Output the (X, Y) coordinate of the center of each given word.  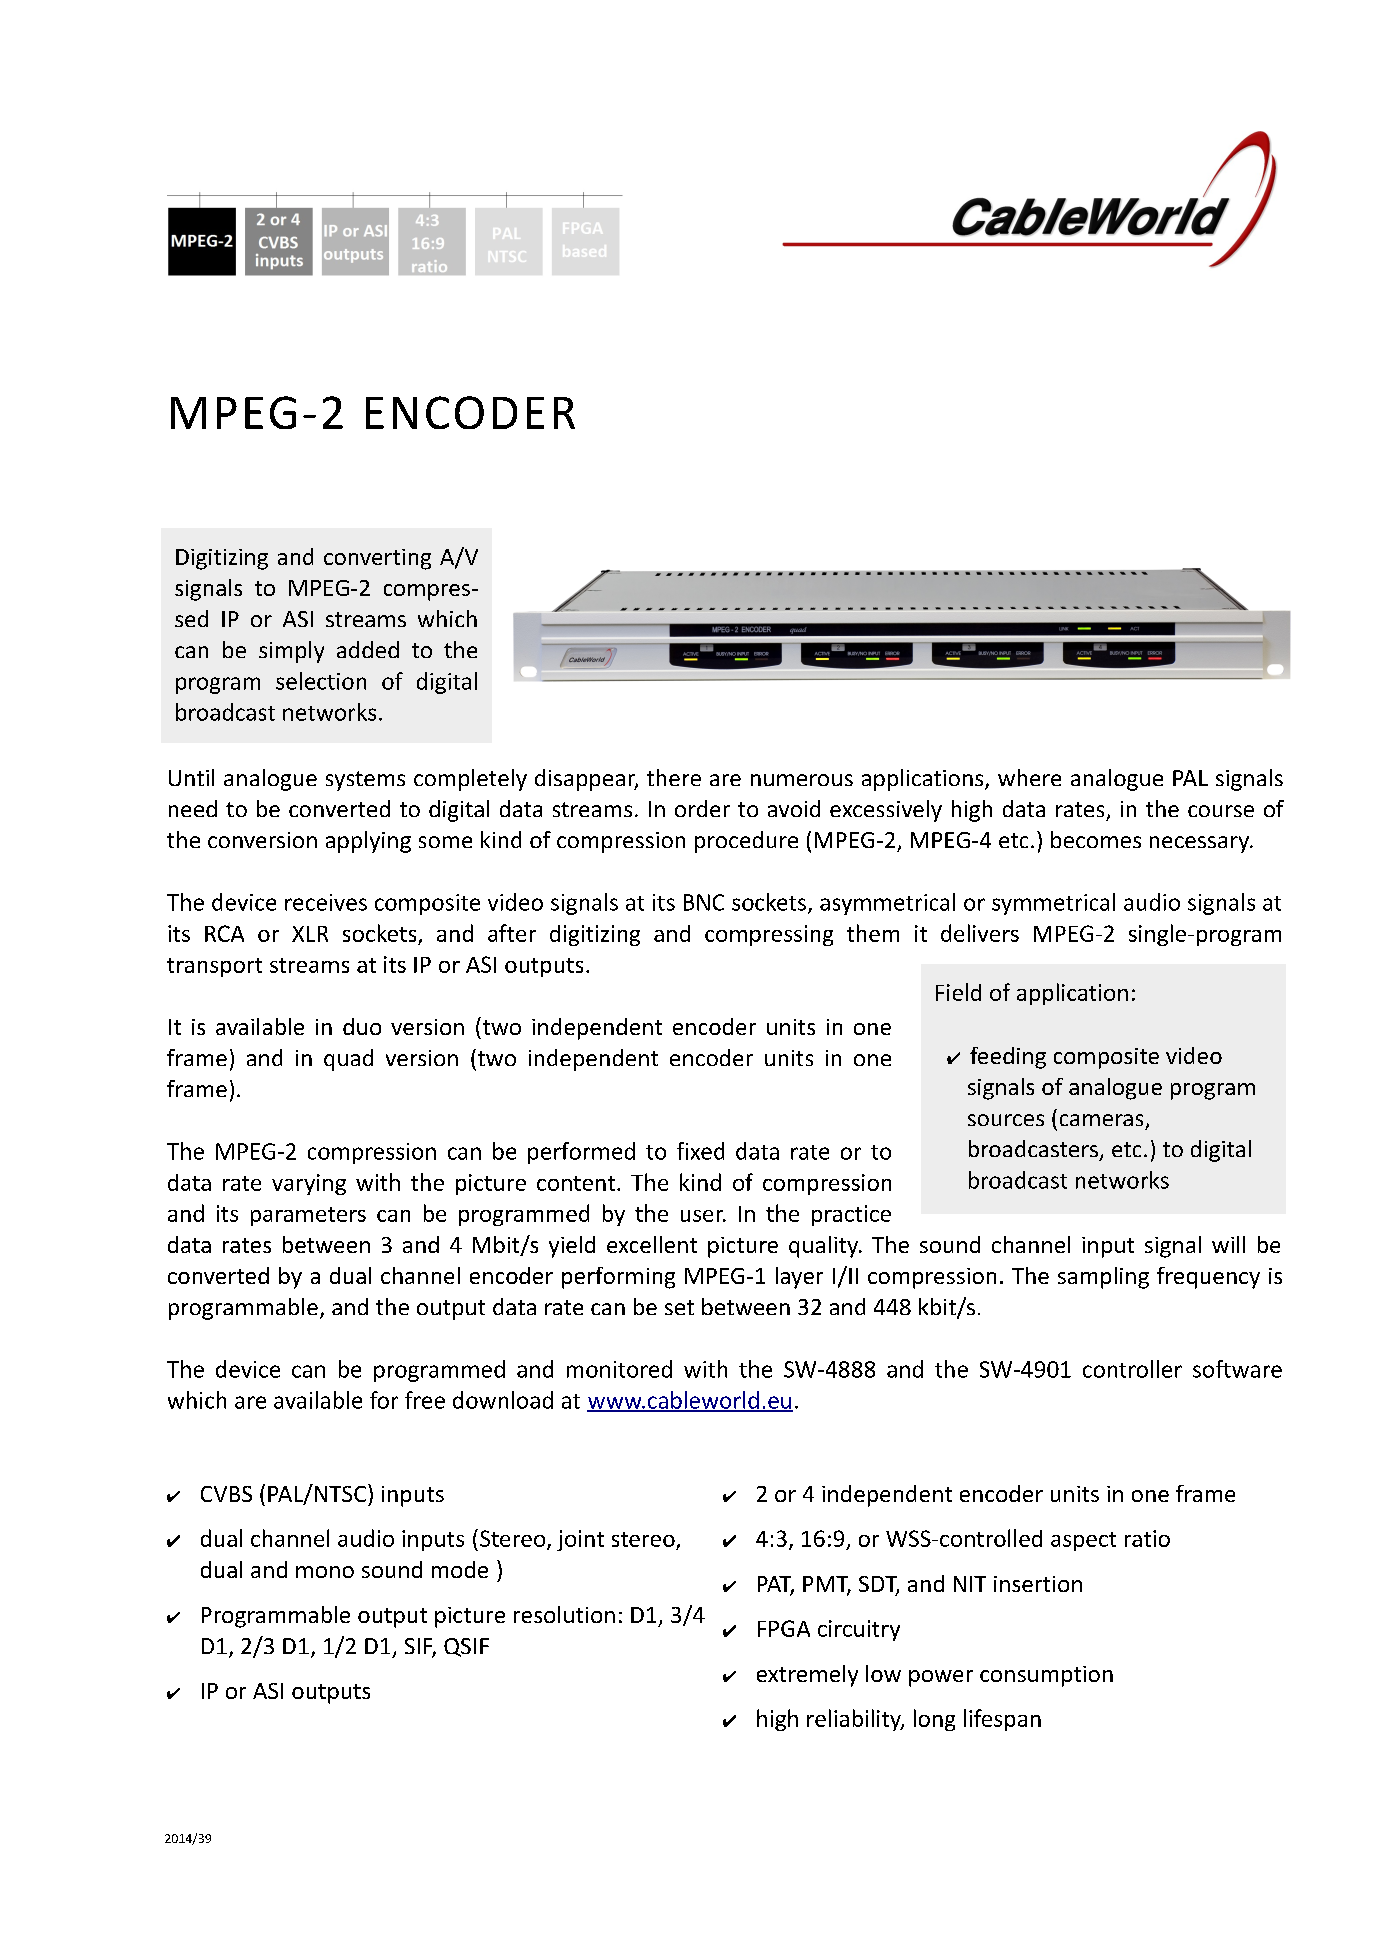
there (674, 777)
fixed (700, 1151)
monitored (619, 1369)
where (1029, 777)
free (425, 1400)
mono (325, 1572)
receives (326, 902)
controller (1132, 1369)
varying (309, 1184)
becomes (1096, 839)
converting (377, 559)
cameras (1101, 1120)
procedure (746, 842)
